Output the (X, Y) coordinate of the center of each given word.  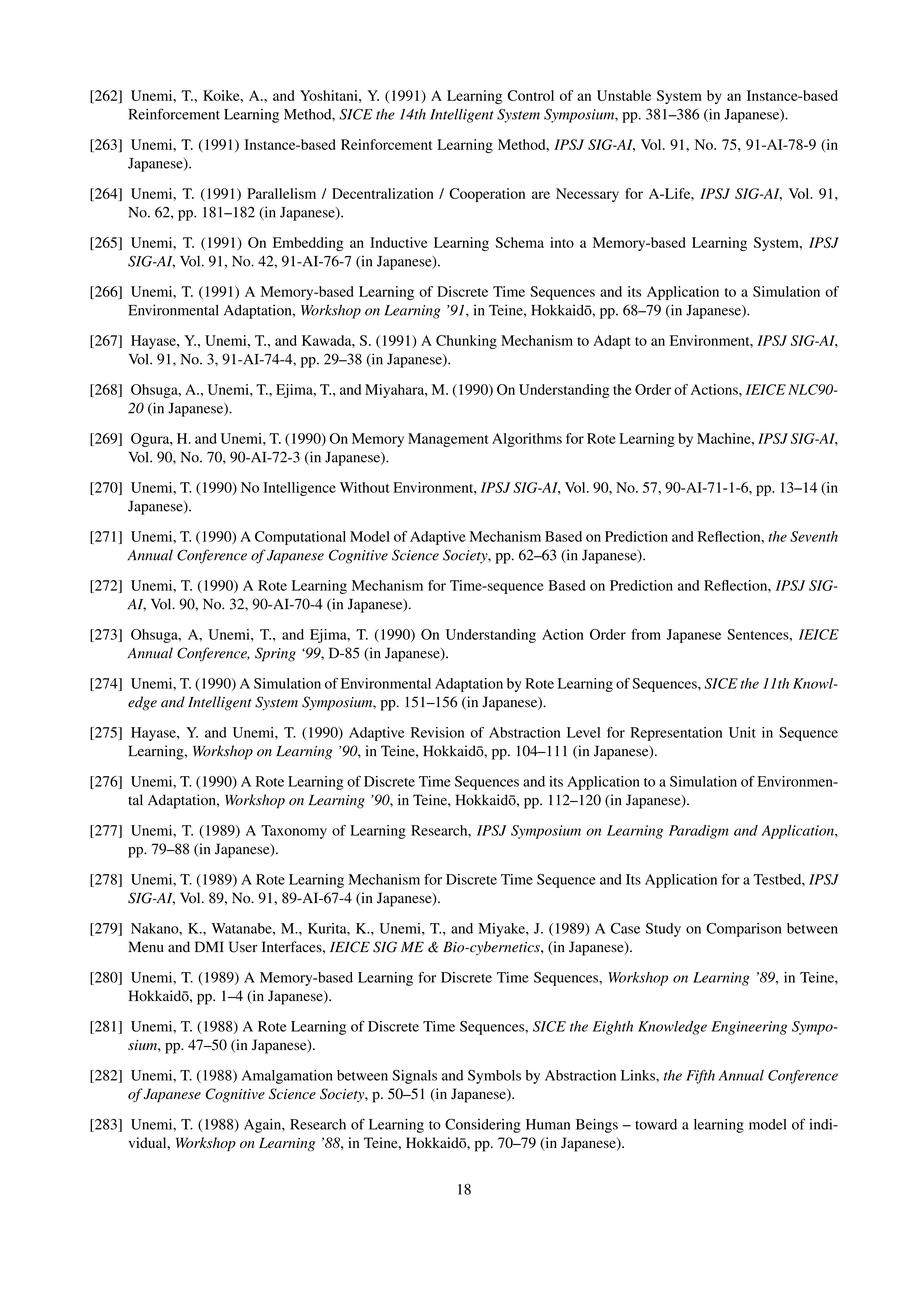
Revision (437, 732)
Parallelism (281, 193)
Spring (275, 654)
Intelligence (299, 489)
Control (531, 95)
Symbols (494, 1077)
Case (625, 928)
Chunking (466, 342)
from (646, 634)
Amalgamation (287, 1077)
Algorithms (527, 440)
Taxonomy (294, 832)
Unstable (624, 95)
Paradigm (699, 832)
